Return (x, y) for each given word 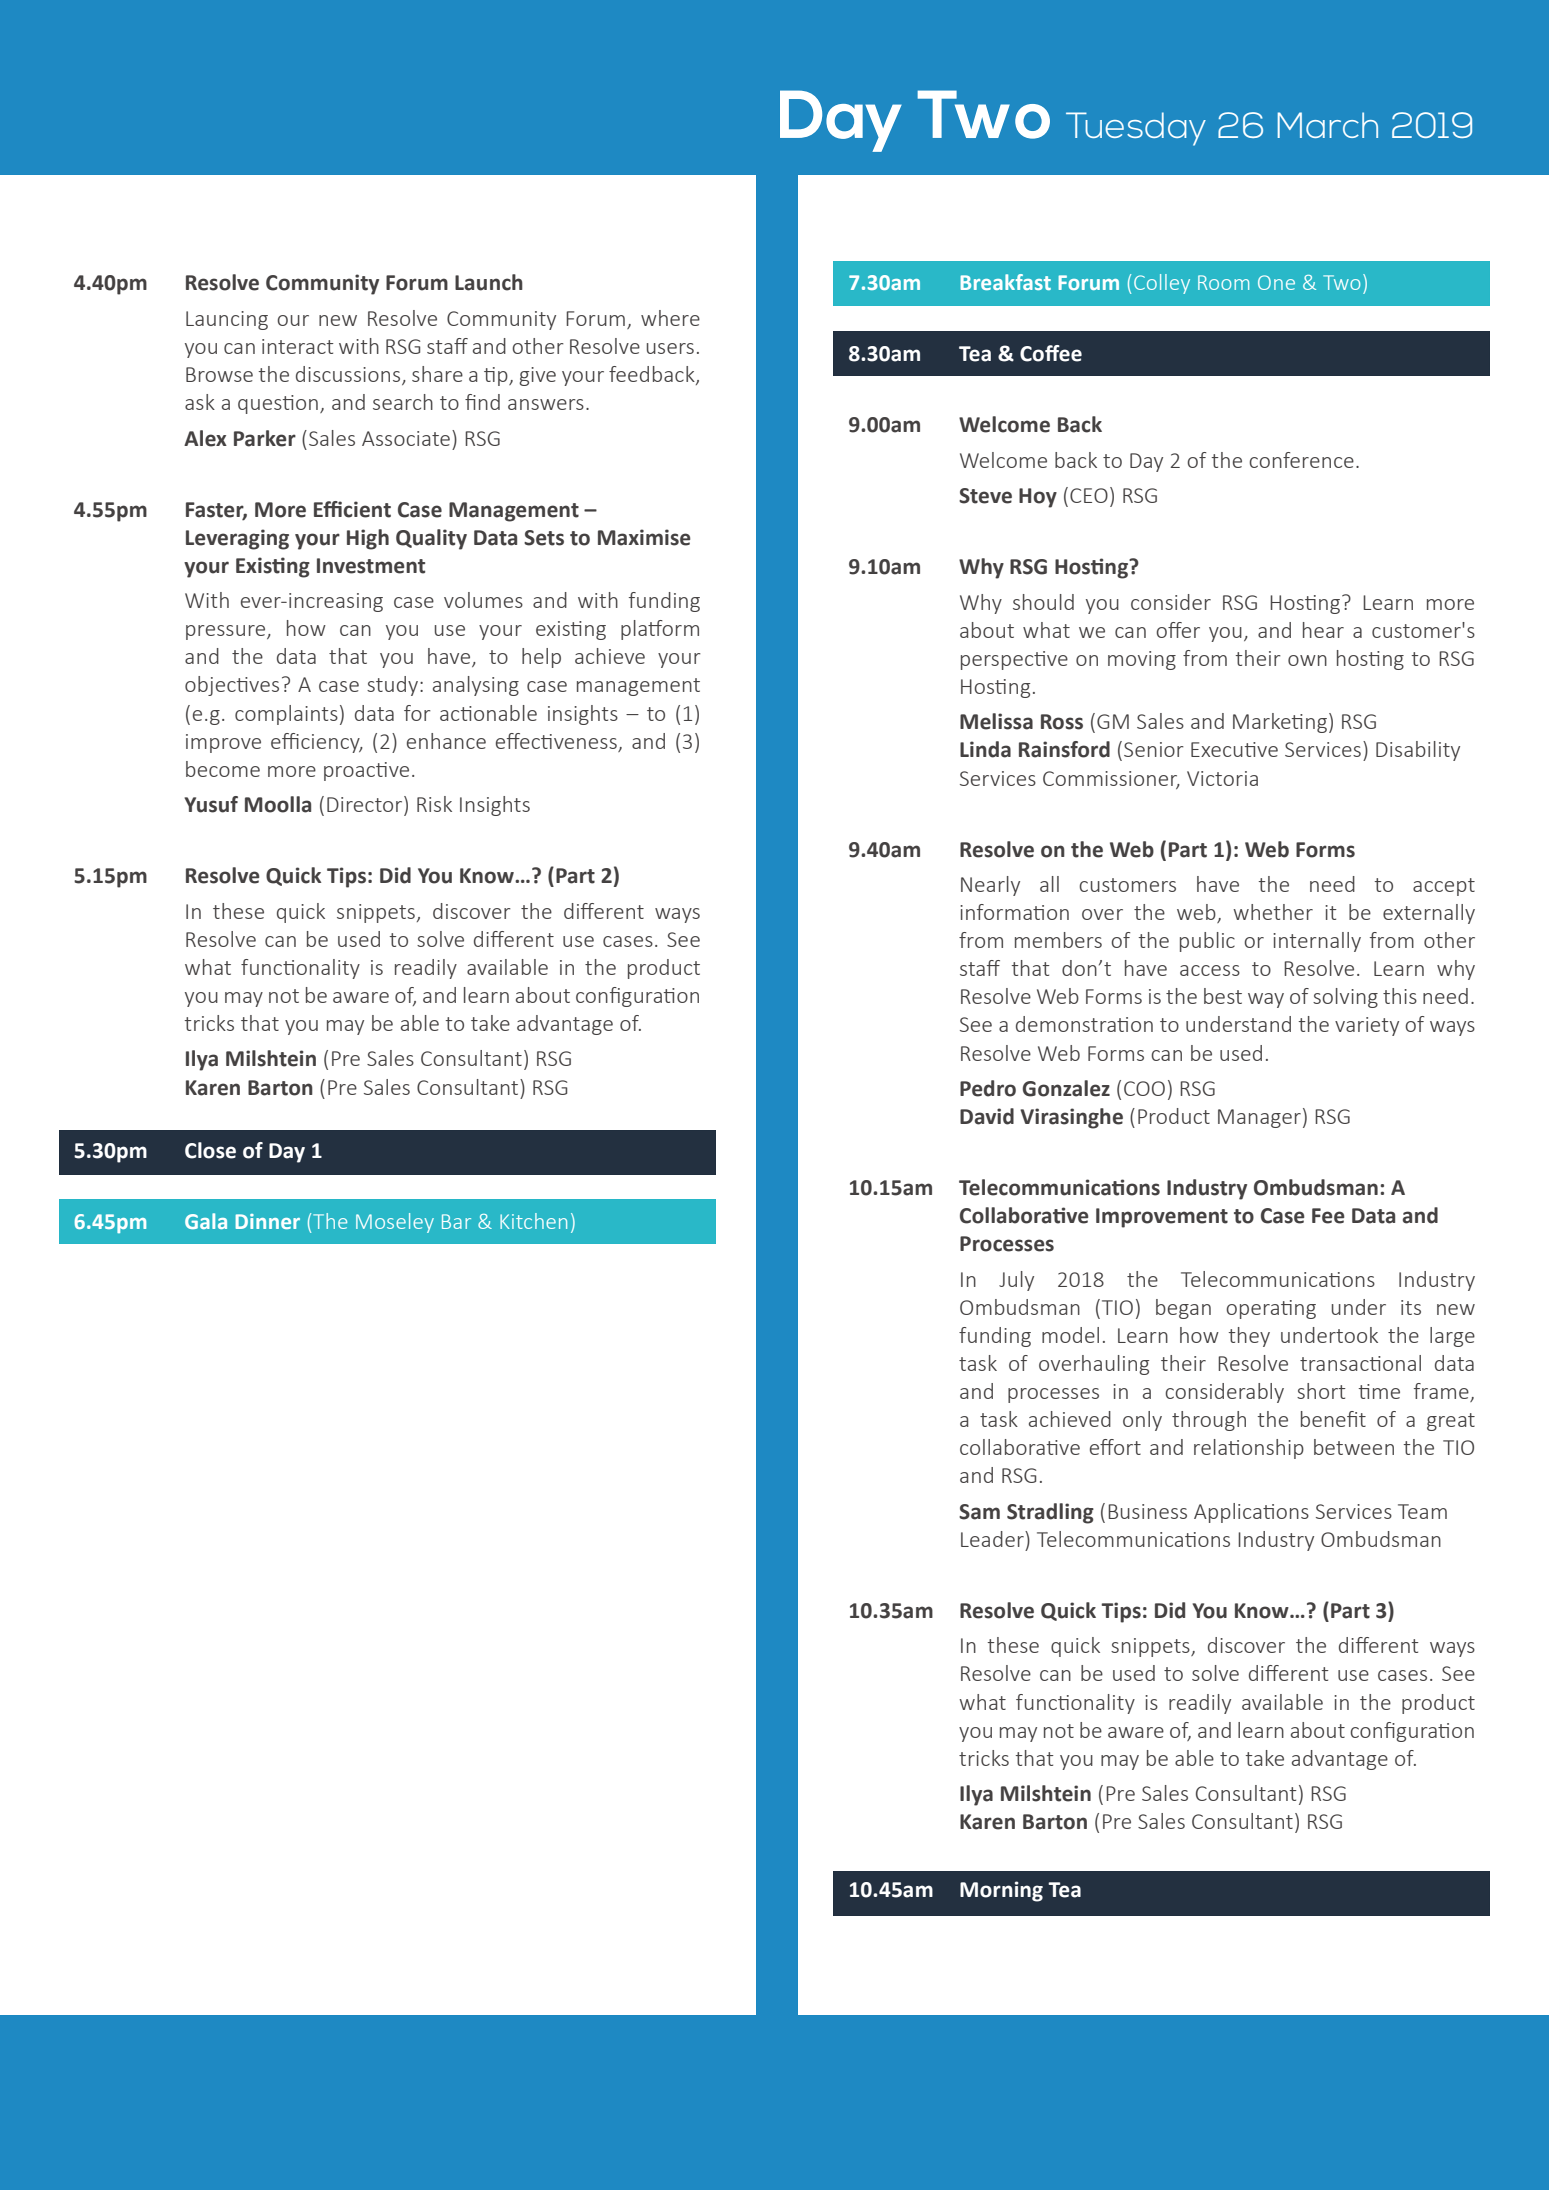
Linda (985, 749)
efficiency (316, 743)
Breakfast (1005, 282)
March (1328, 125)
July (1016, 1281)
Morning (1001, 1891)
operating (1271, 1309)
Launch (489, 282)
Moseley (395, 1223)
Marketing (1280, 723)
